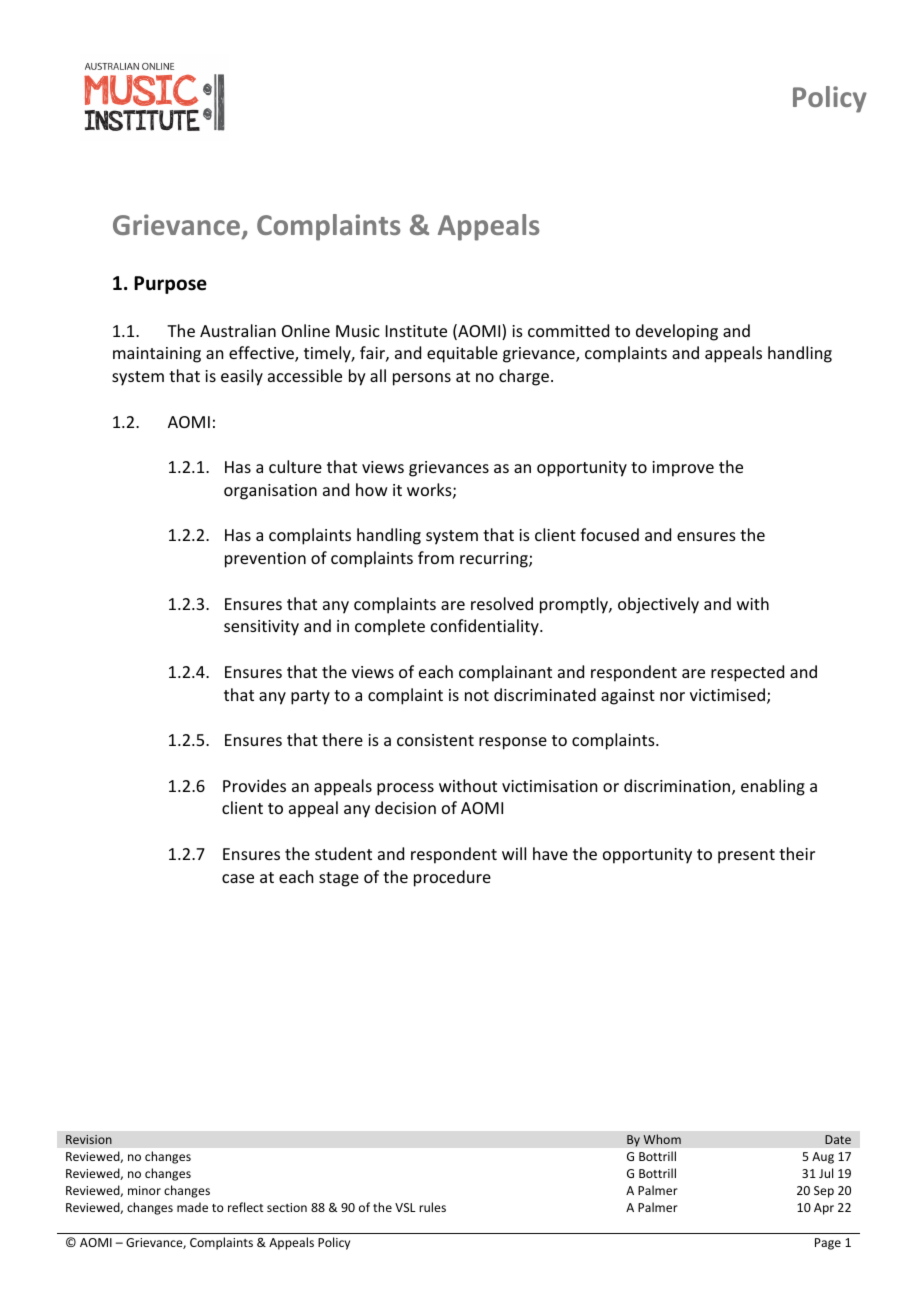 This screenshot has width=924, height=1308. Describe the element at coordinates (773, 787) in the screenshot. I see `enabling` at that location.
